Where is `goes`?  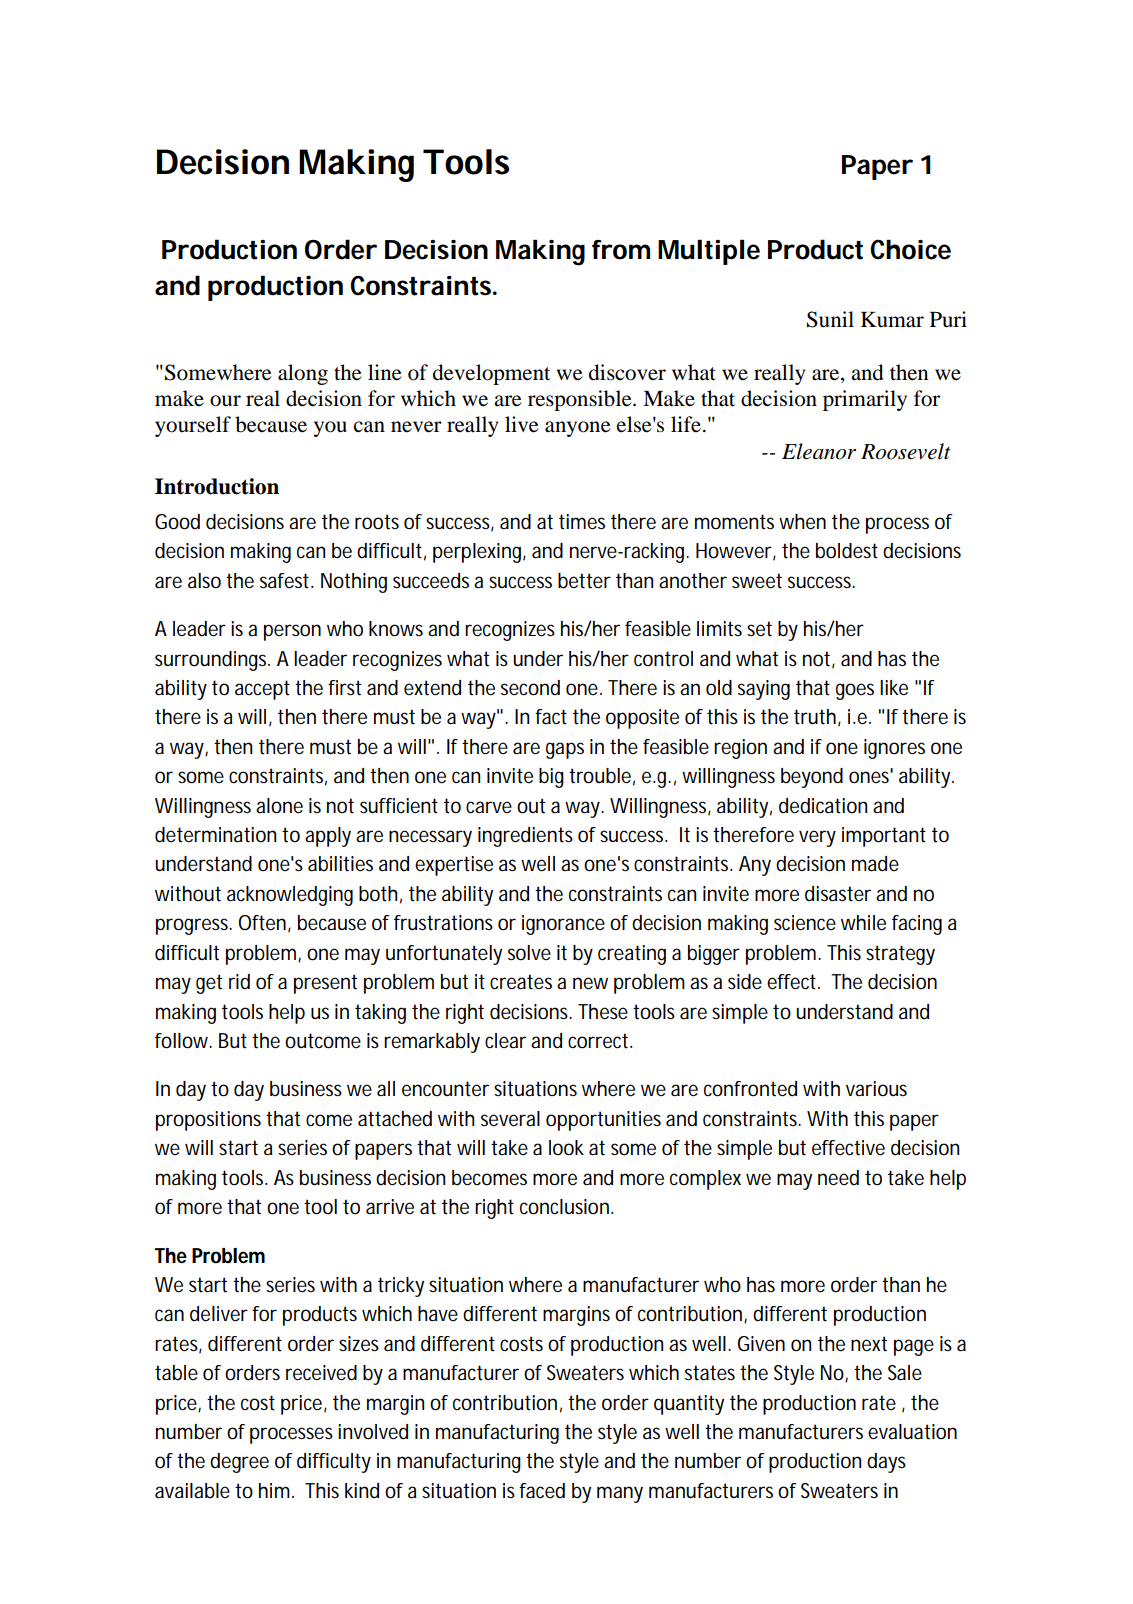 goes is located at coordinates (855, 691).
